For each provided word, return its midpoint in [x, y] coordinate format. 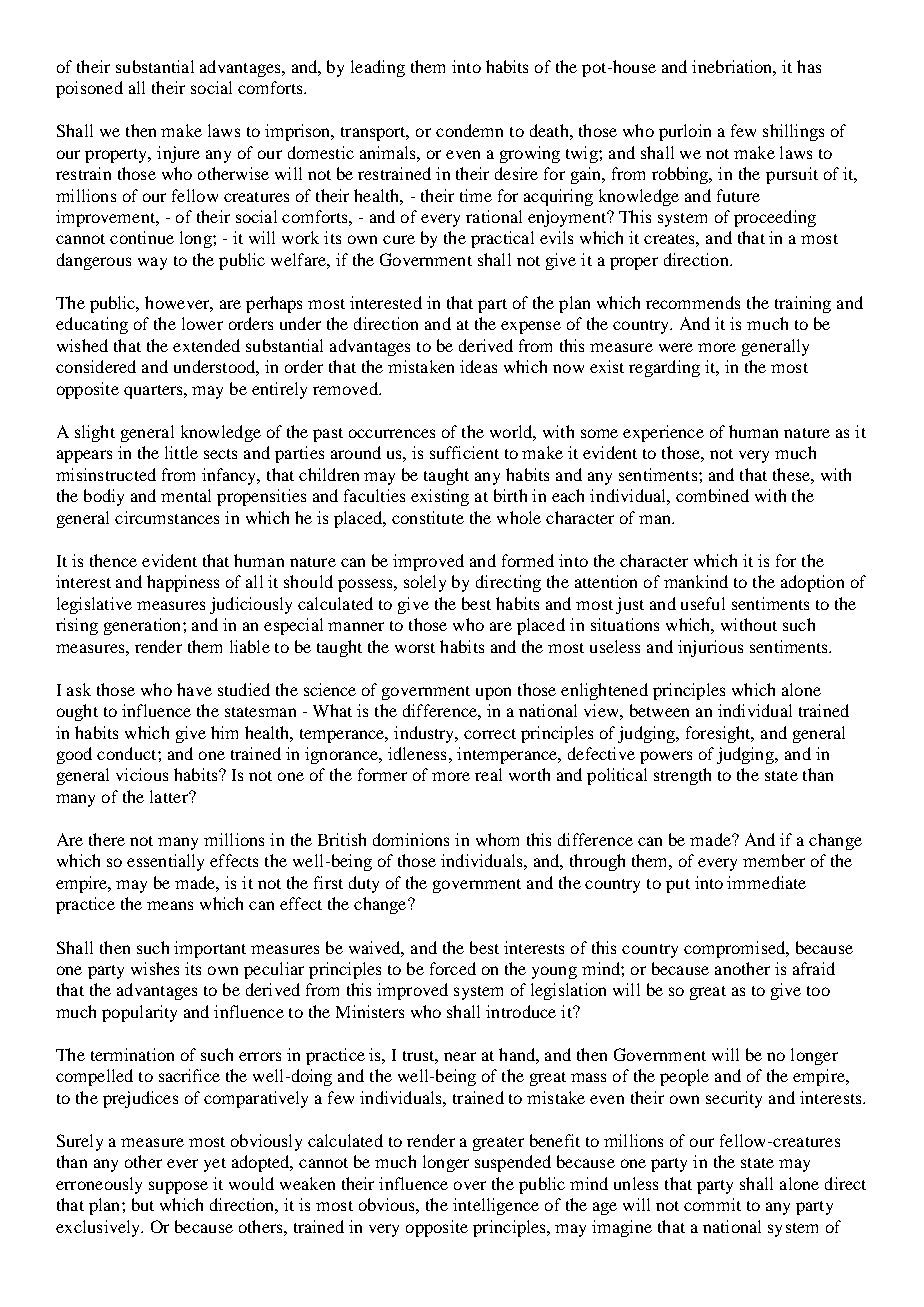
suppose [178, 1187]
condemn [469, 130]
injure [178, 154]
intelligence [496, 1206]
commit [712, 1204]
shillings [793, 132]
